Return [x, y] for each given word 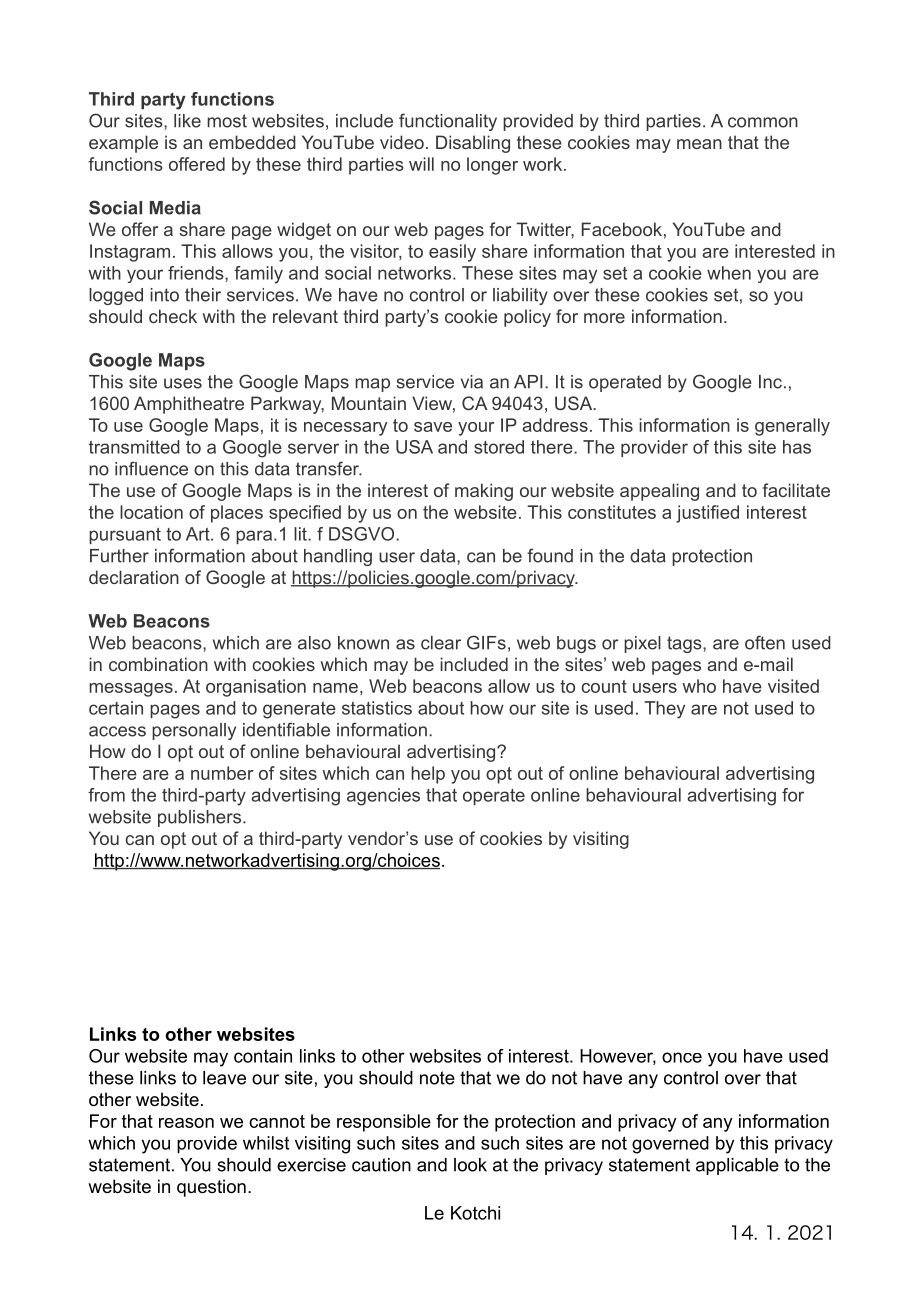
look [470, 1165]
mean [699, 144]
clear [441, 643]
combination [158, 664]
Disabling [473, 144]
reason [186, 1123]
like [187, 121]
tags [685, 644]
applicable [737, 1166]
